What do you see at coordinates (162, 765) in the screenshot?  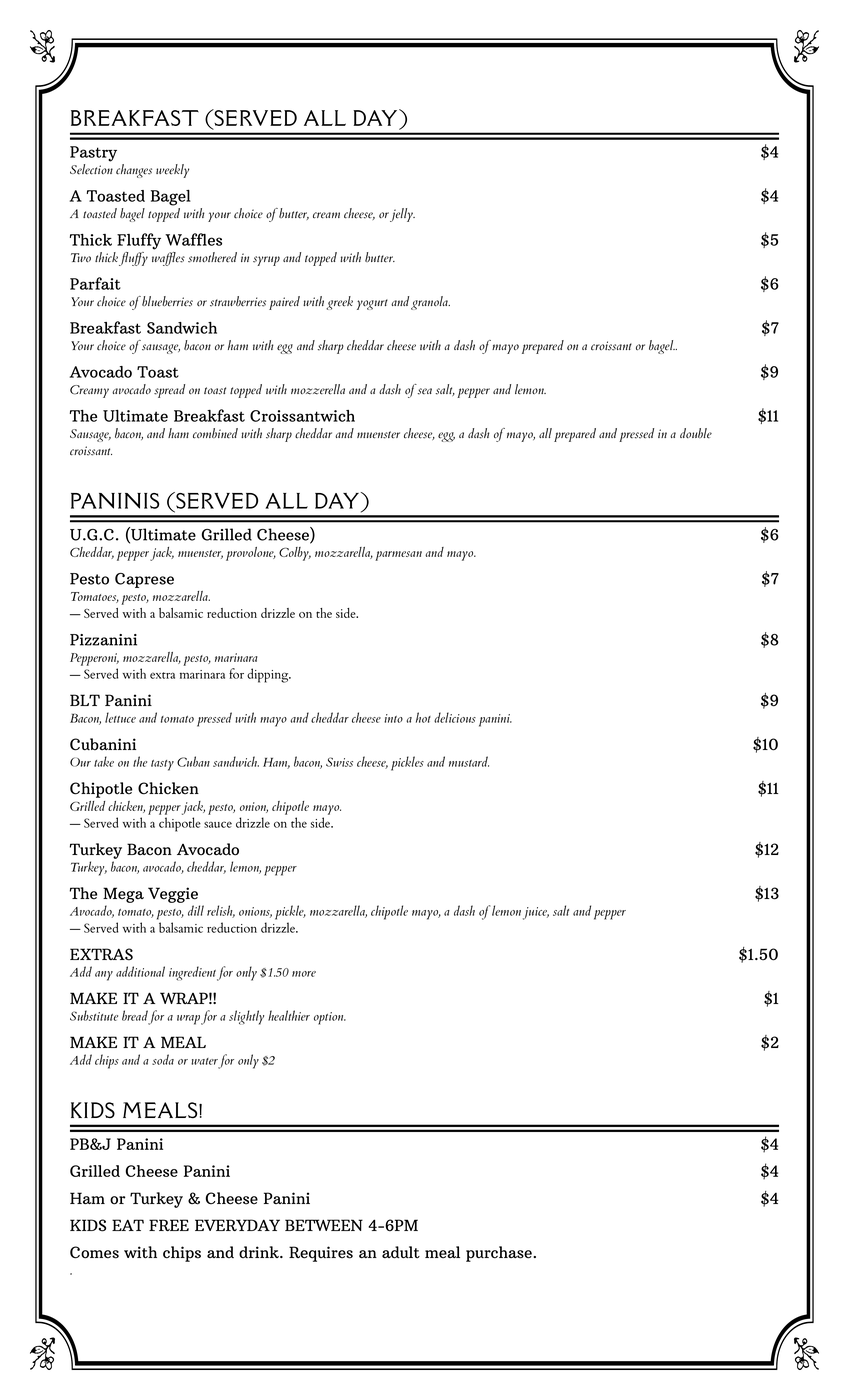 I see `tasty` at bounding box center [162, 765].
